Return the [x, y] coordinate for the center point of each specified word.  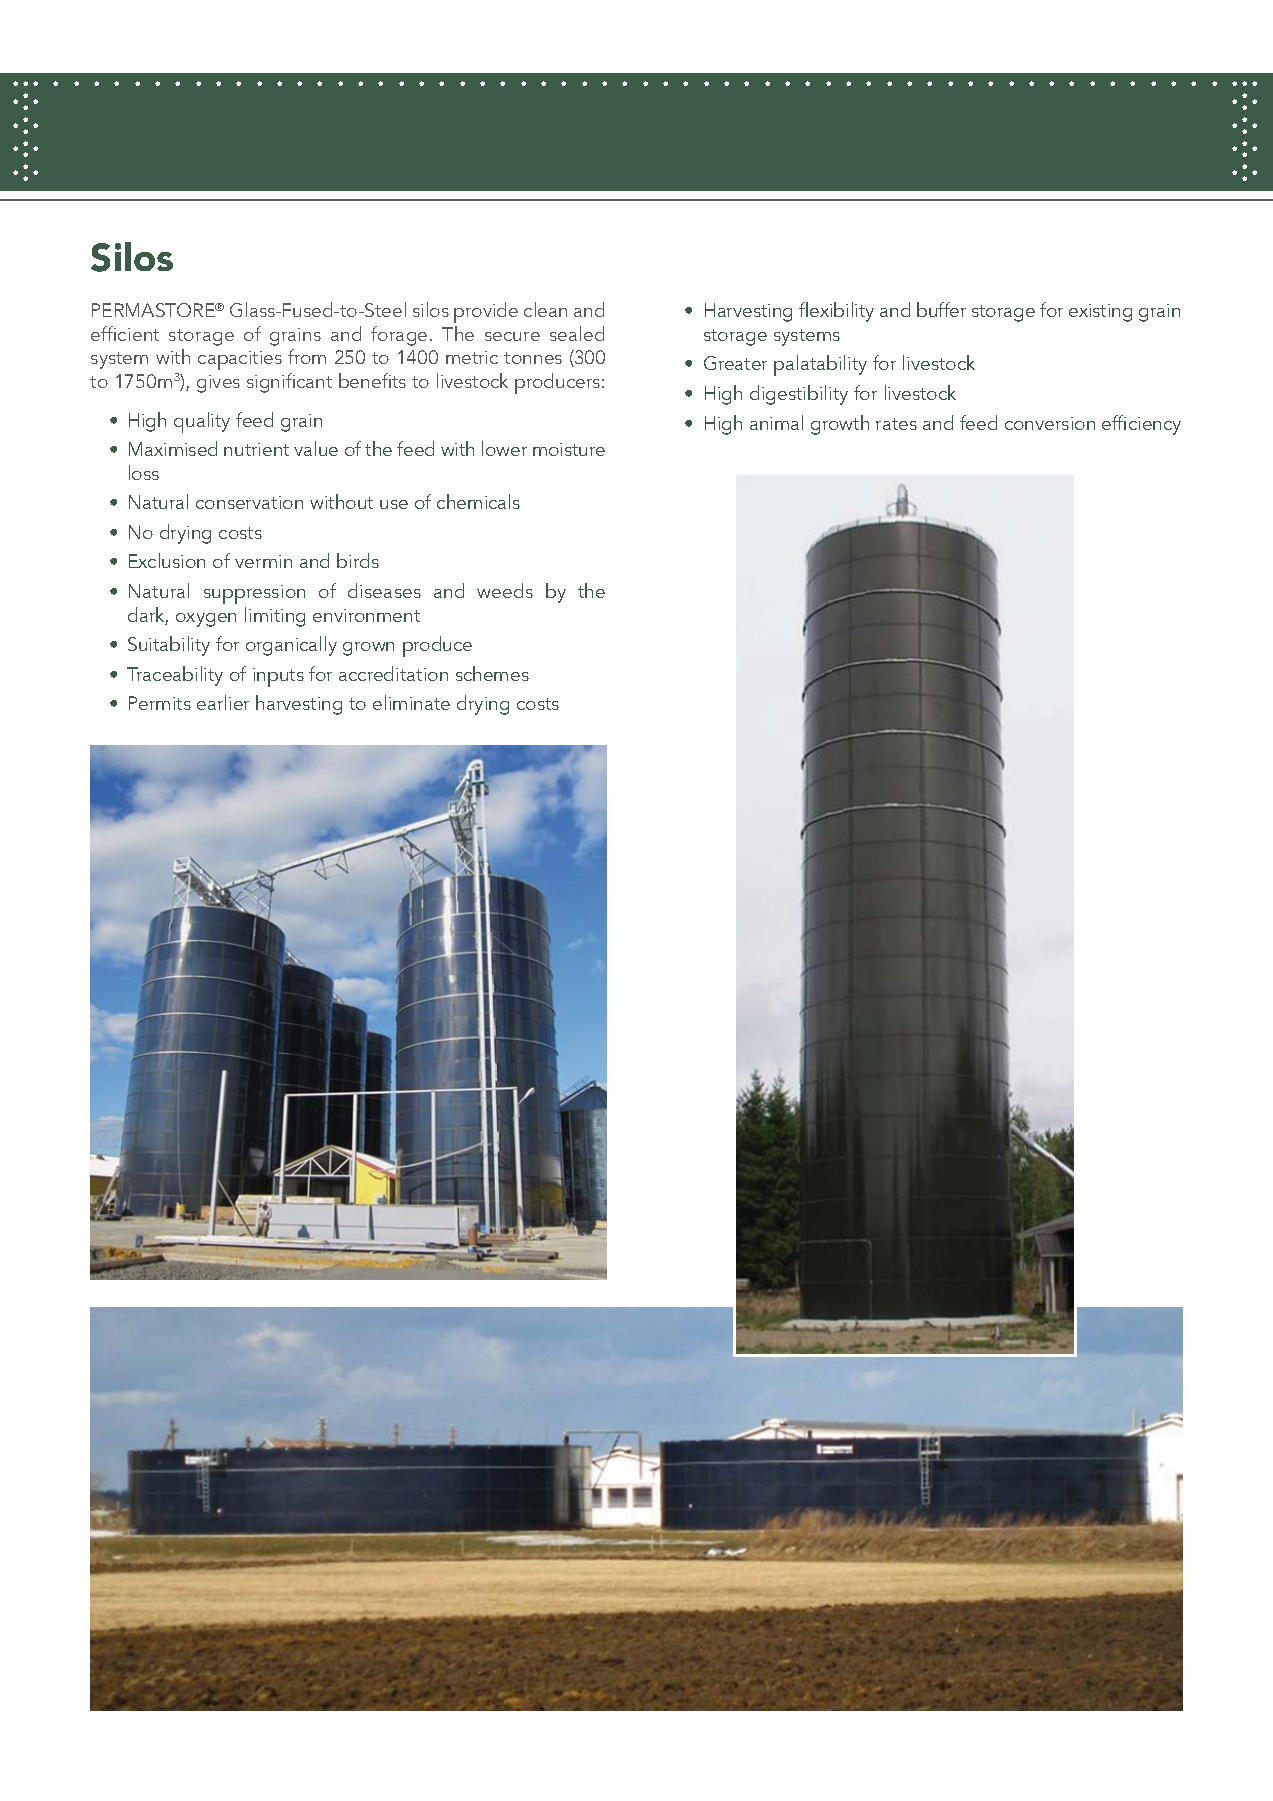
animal [776, 422]
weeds [505, 590]
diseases [384, 590]
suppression [254, 594]
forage [399, 336]
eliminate [411, 702]
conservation [249, 502]
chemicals [478, 501]
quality [202, 422]
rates [896, 424]
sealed [577, 333]
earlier [223, 702]
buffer [941, 309]
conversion [1050, 423]
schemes [492, 673]
